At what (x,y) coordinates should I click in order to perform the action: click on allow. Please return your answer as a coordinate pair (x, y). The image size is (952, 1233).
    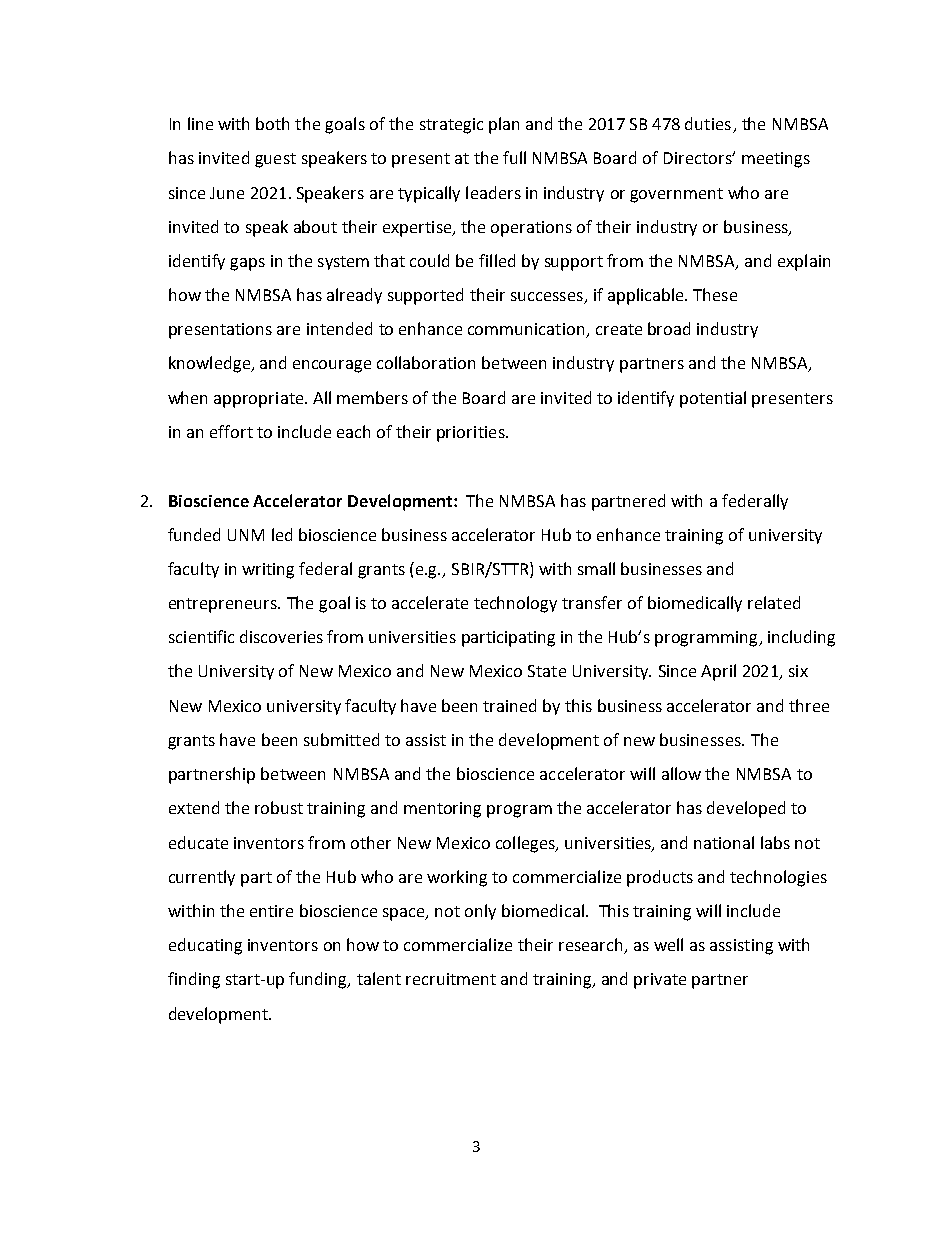
    Looking at the image, I should click on (681, 773).
